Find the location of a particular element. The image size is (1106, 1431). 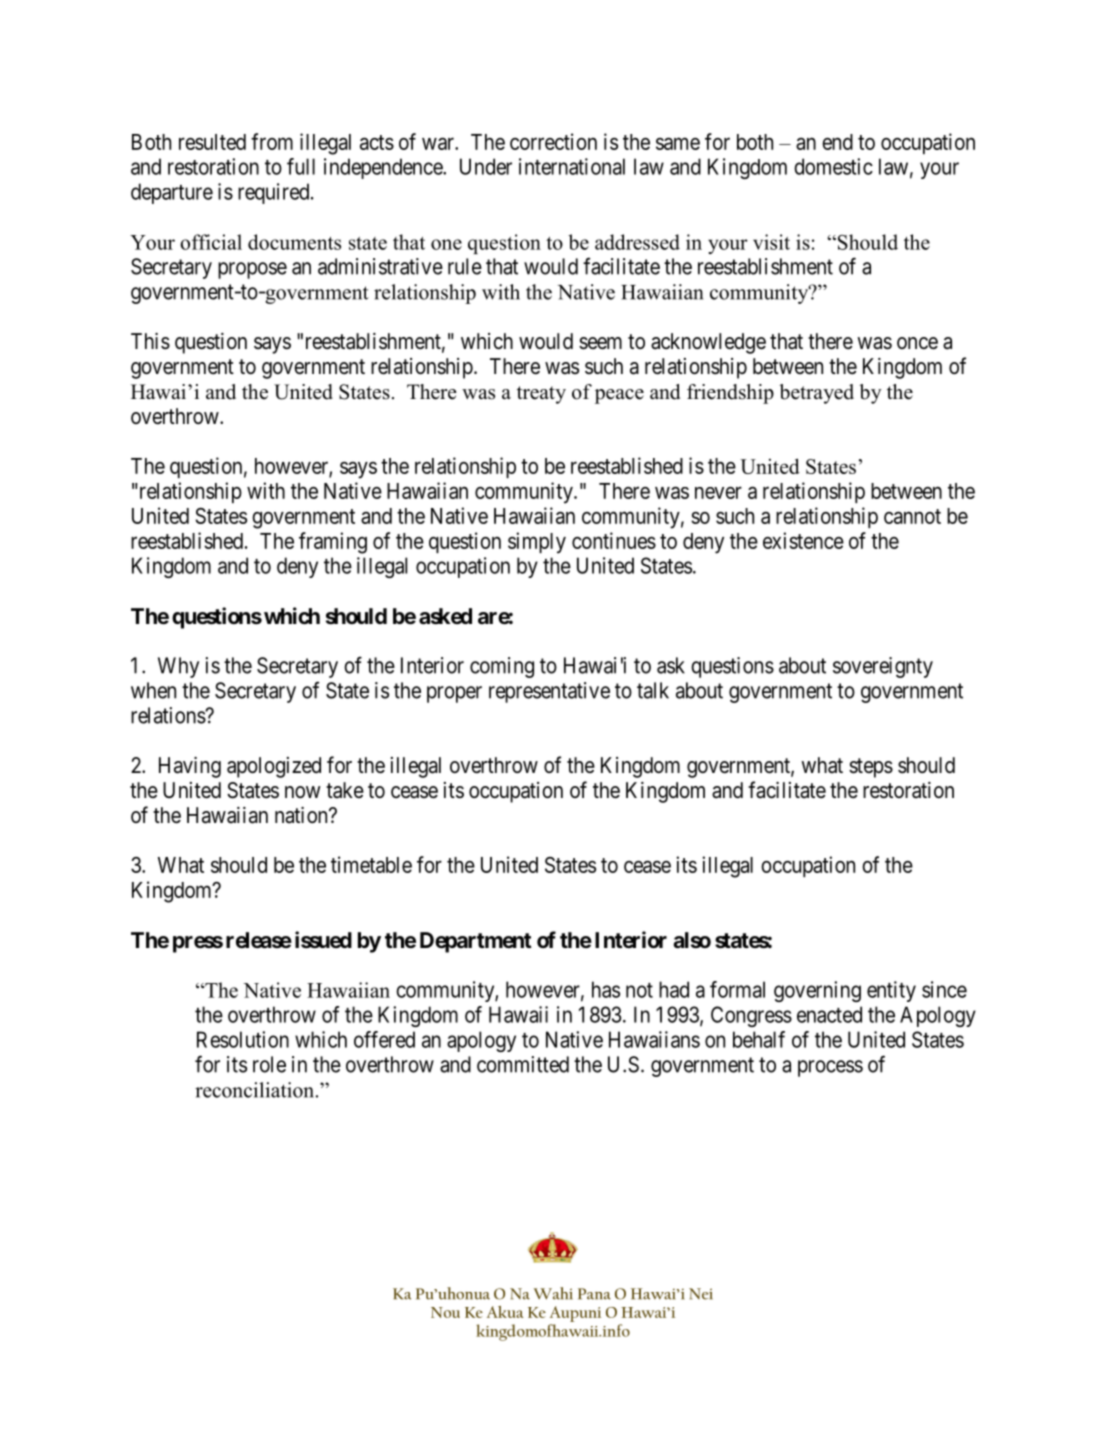

Wahi is located at coordinates (553, 1293).
